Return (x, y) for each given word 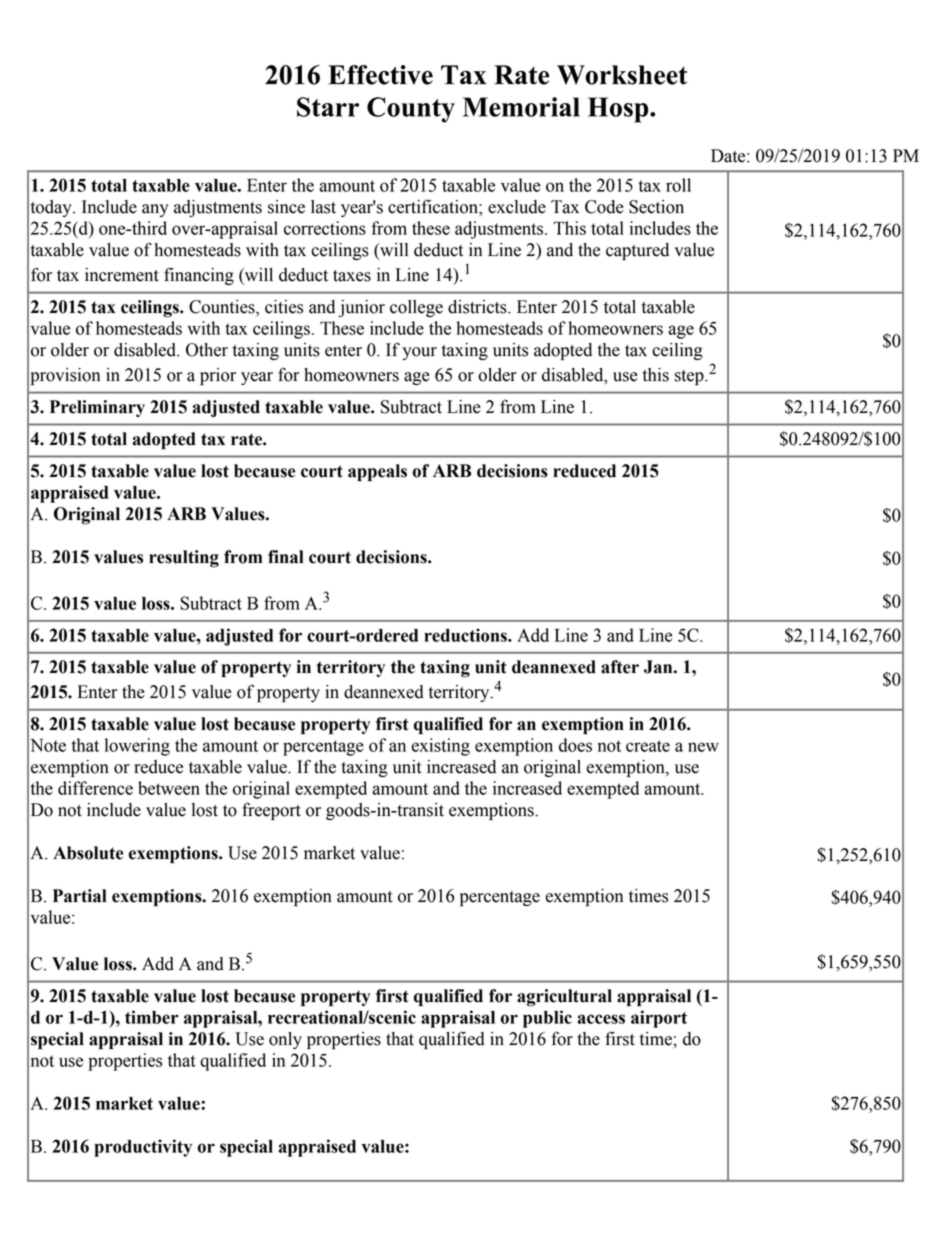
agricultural (564, 998)
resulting (184, 559)
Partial (80, 896)
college (416, 308)
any (155, 210)
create (648, 746)
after (620, 667)
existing (440, 747)
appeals (377, 472)
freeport (271, 811)
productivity (143, 1148)
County (411, 110)
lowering (137, 747)
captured (637, 251)
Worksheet (622, 75)
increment (122, 275)
